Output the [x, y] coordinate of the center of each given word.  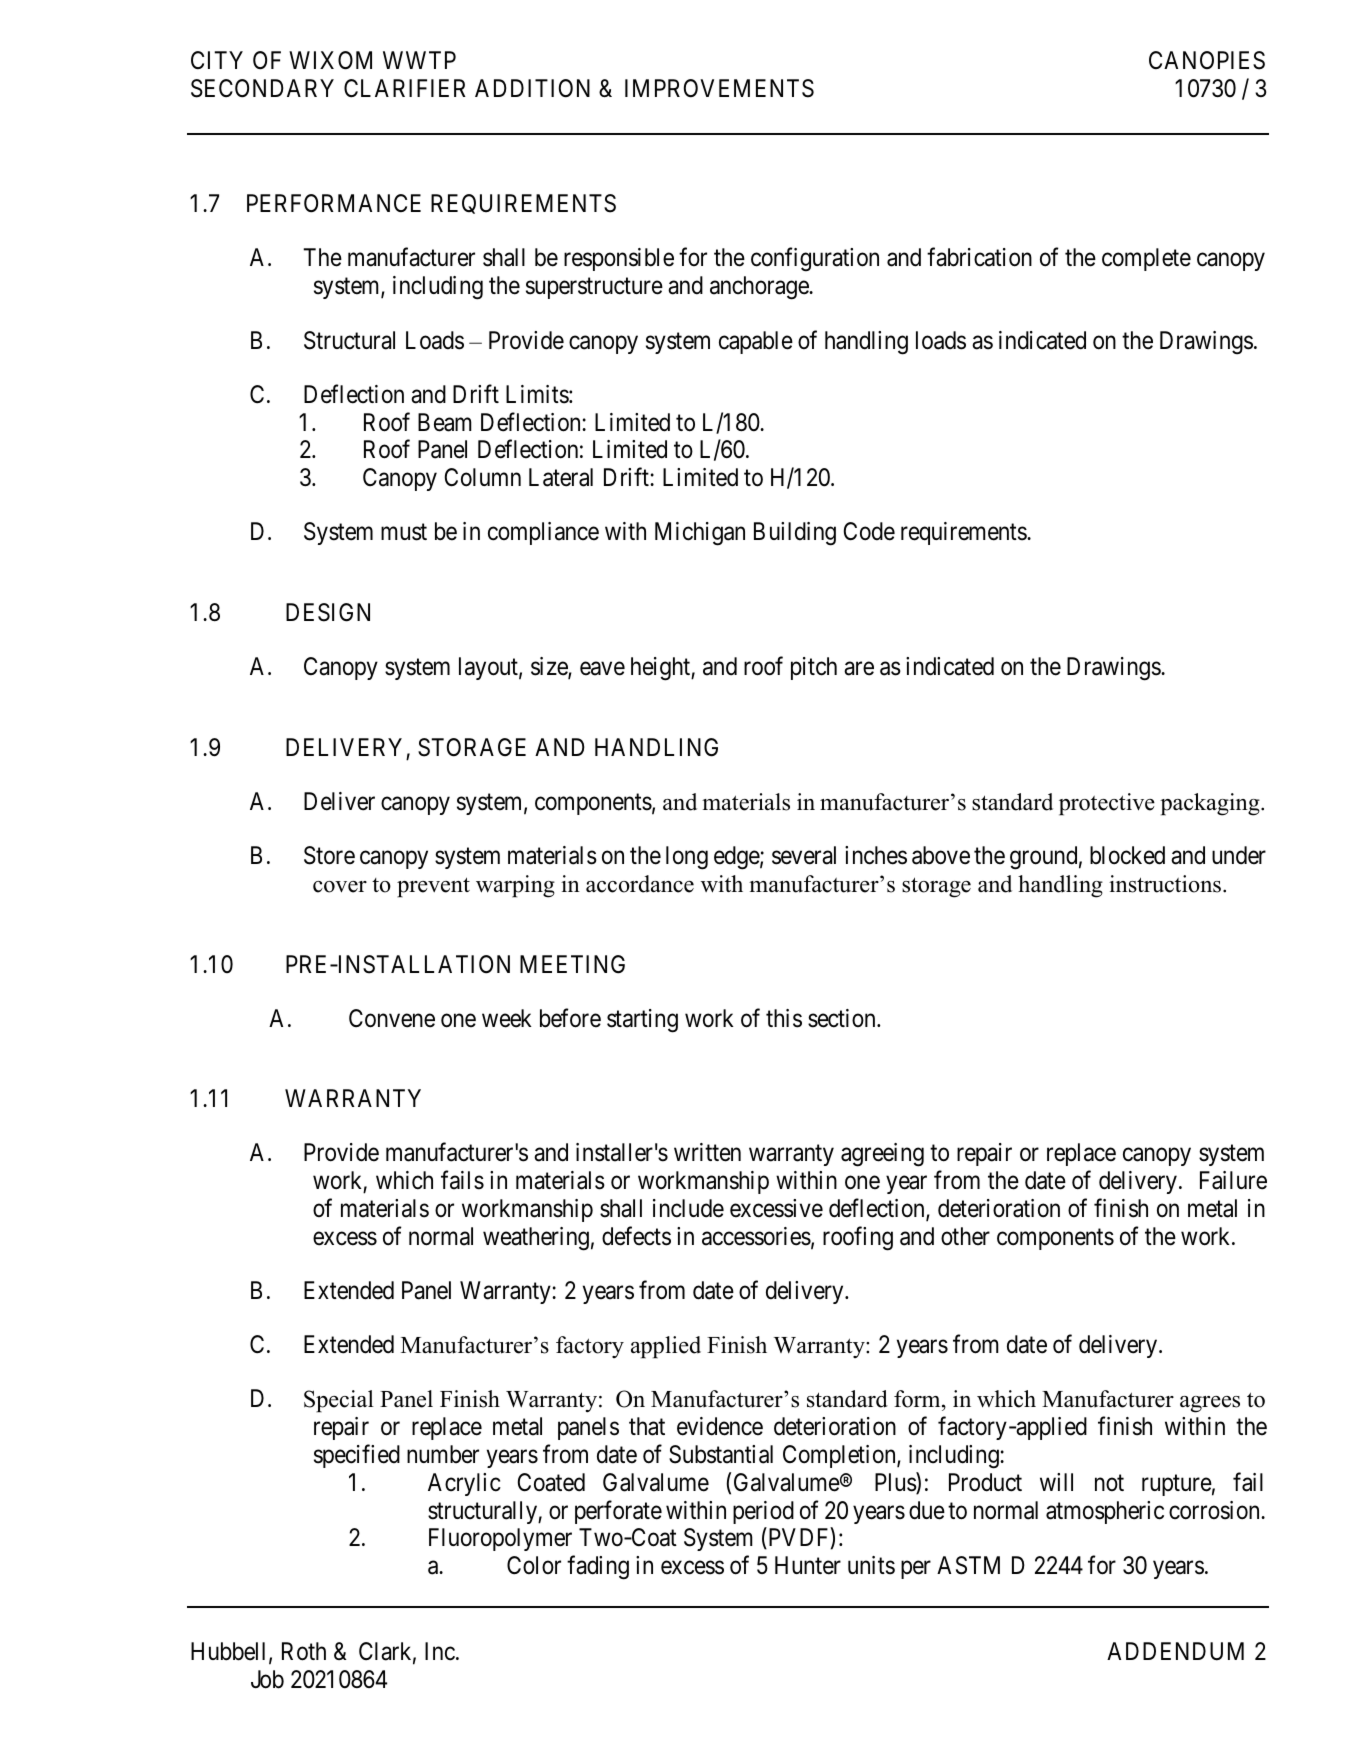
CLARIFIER [405, 88]
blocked [1127, 855]
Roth [304, 1651]
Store [329, 855]
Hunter [808, 1565]
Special [339, 1401]
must [404, 532]
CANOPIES [1207, 60]
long [687, 858]
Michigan [700, 534]
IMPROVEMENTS [719, 88]
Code [869, 531]
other [965, 1236]
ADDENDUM [1175, 1651]
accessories [756, 1236]
